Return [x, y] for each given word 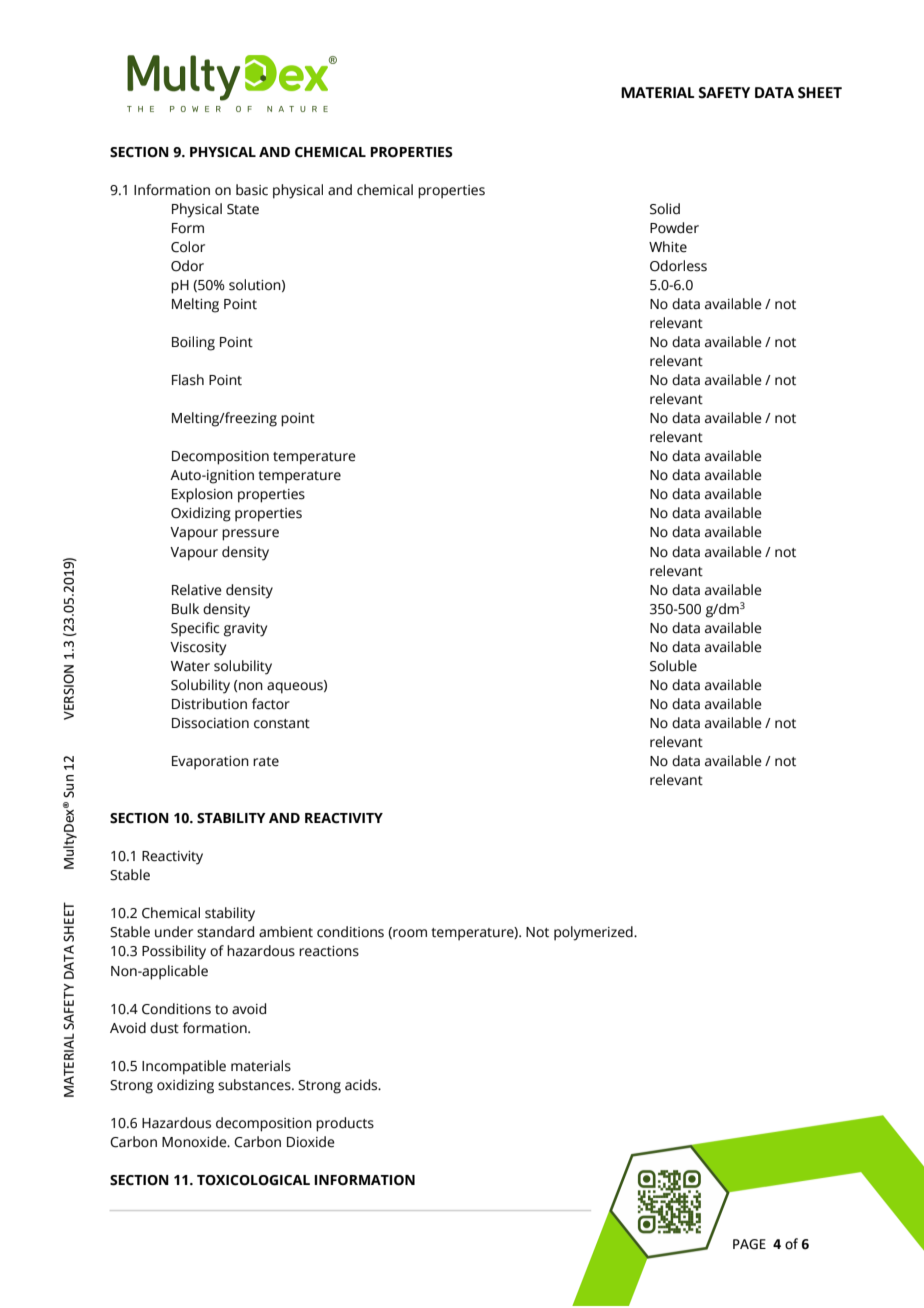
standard [225, 932]
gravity [245, 630]
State [243, 209]
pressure [250, 535]
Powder [674, 228]
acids [362, 1085]
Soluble [673, 666]
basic [252, 190]
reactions [329, 951]
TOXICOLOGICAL [253, 1180]
